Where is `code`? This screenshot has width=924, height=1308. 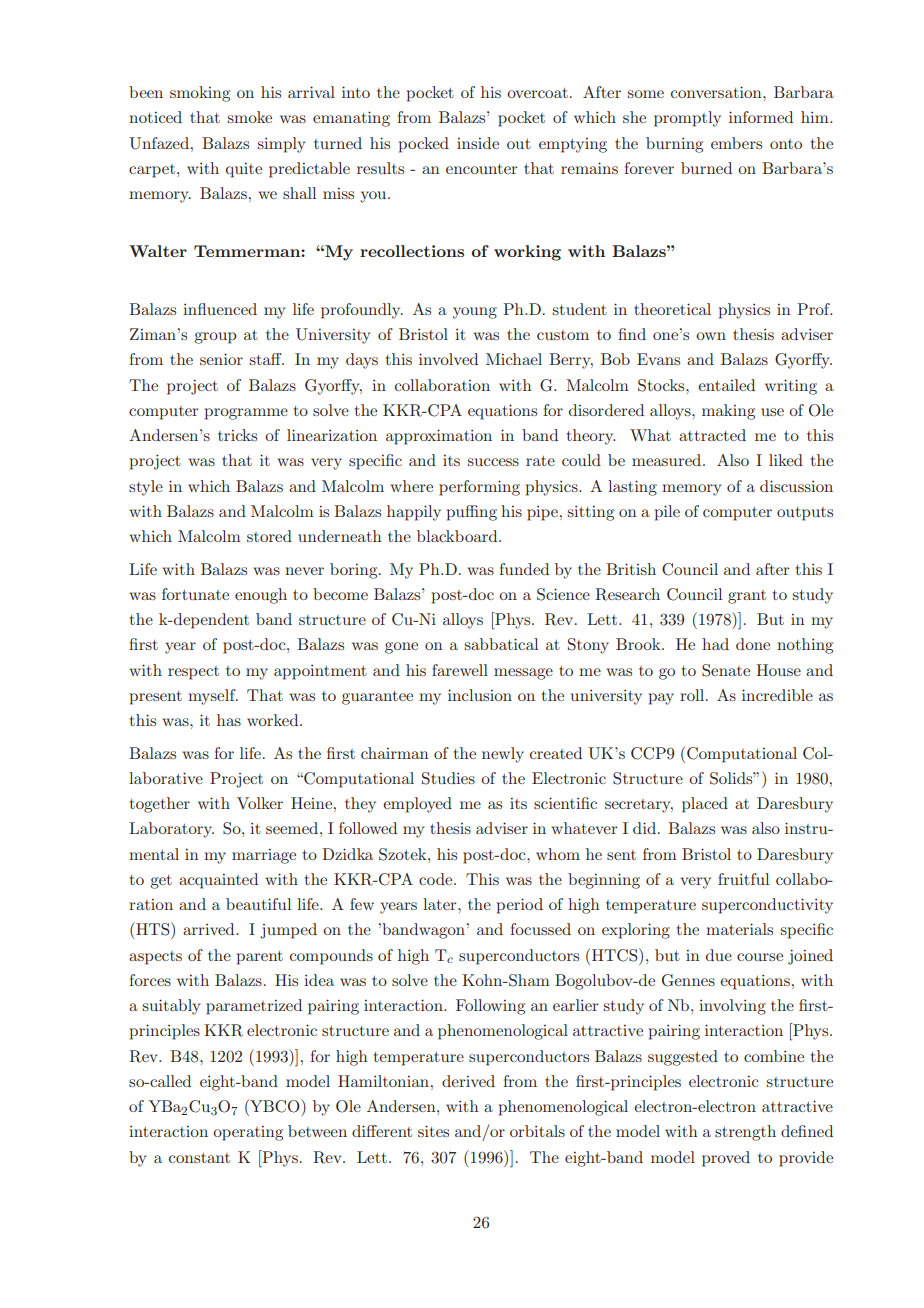
code is located at coordinates (437, 879).
